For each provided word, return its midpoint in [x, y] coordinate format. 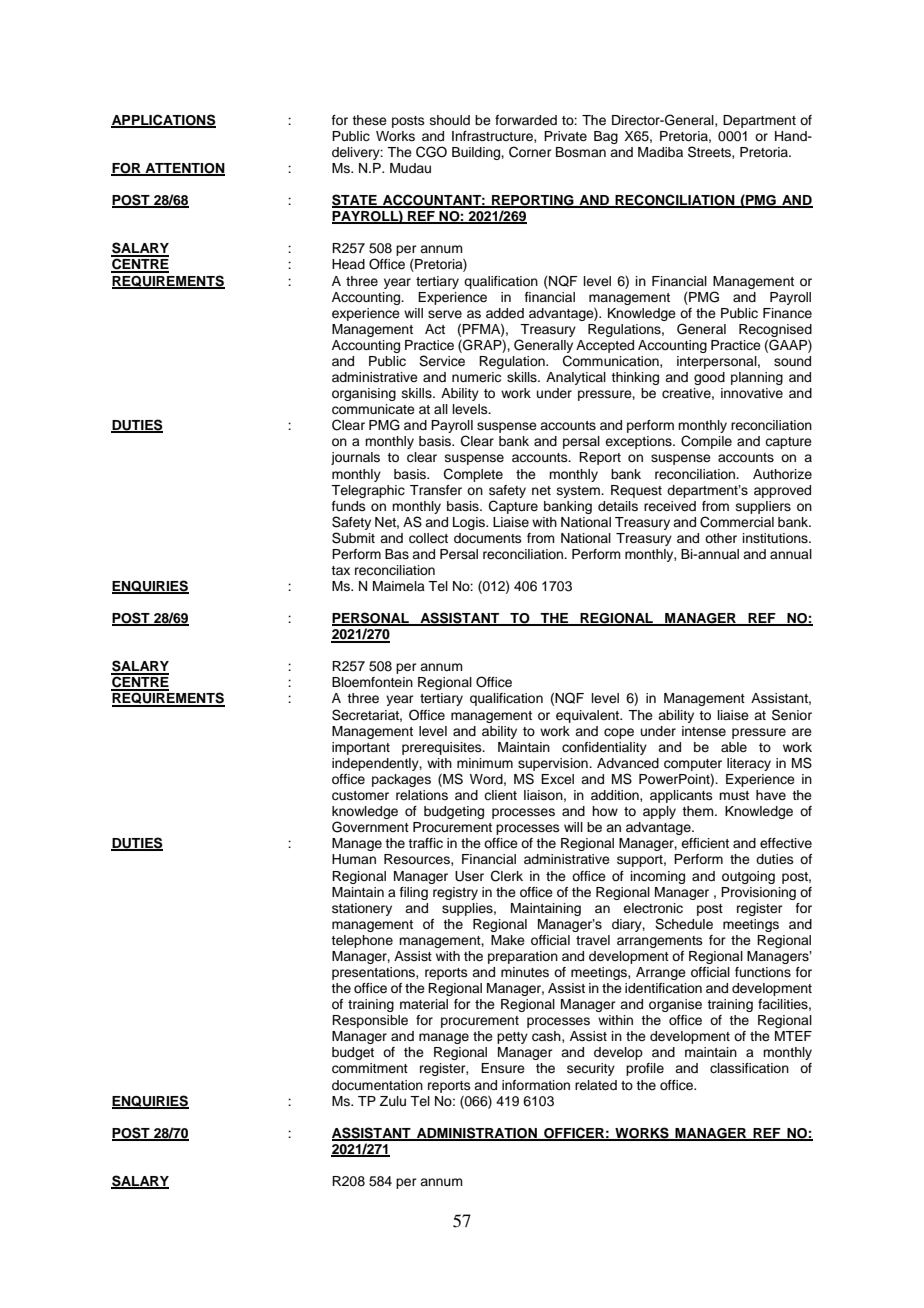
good [709, 378]
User [469, 876]
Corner [530, 152]
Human [354, 859]
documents [488, 538]
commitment [370, 1068]
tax [340, 570]
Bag [606, 137]
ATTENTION [184, 169]
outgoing [748, 877]
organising [364, 394]
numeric [476, 377]
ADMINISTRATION [477, 1133]
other [721, 538]
